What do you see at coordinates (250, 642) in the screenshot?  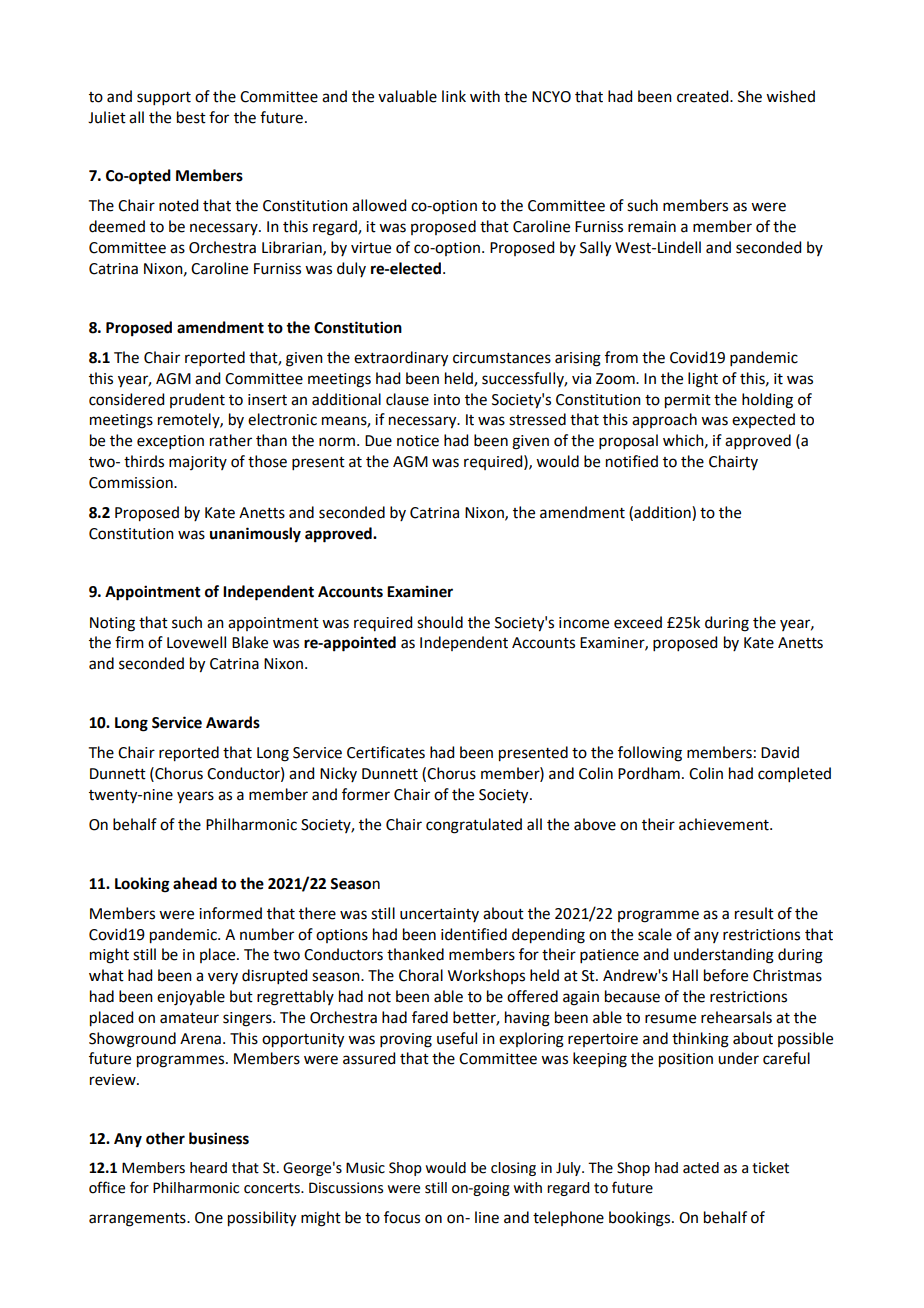 I see `Blake` at bounding box center [250, 642].
